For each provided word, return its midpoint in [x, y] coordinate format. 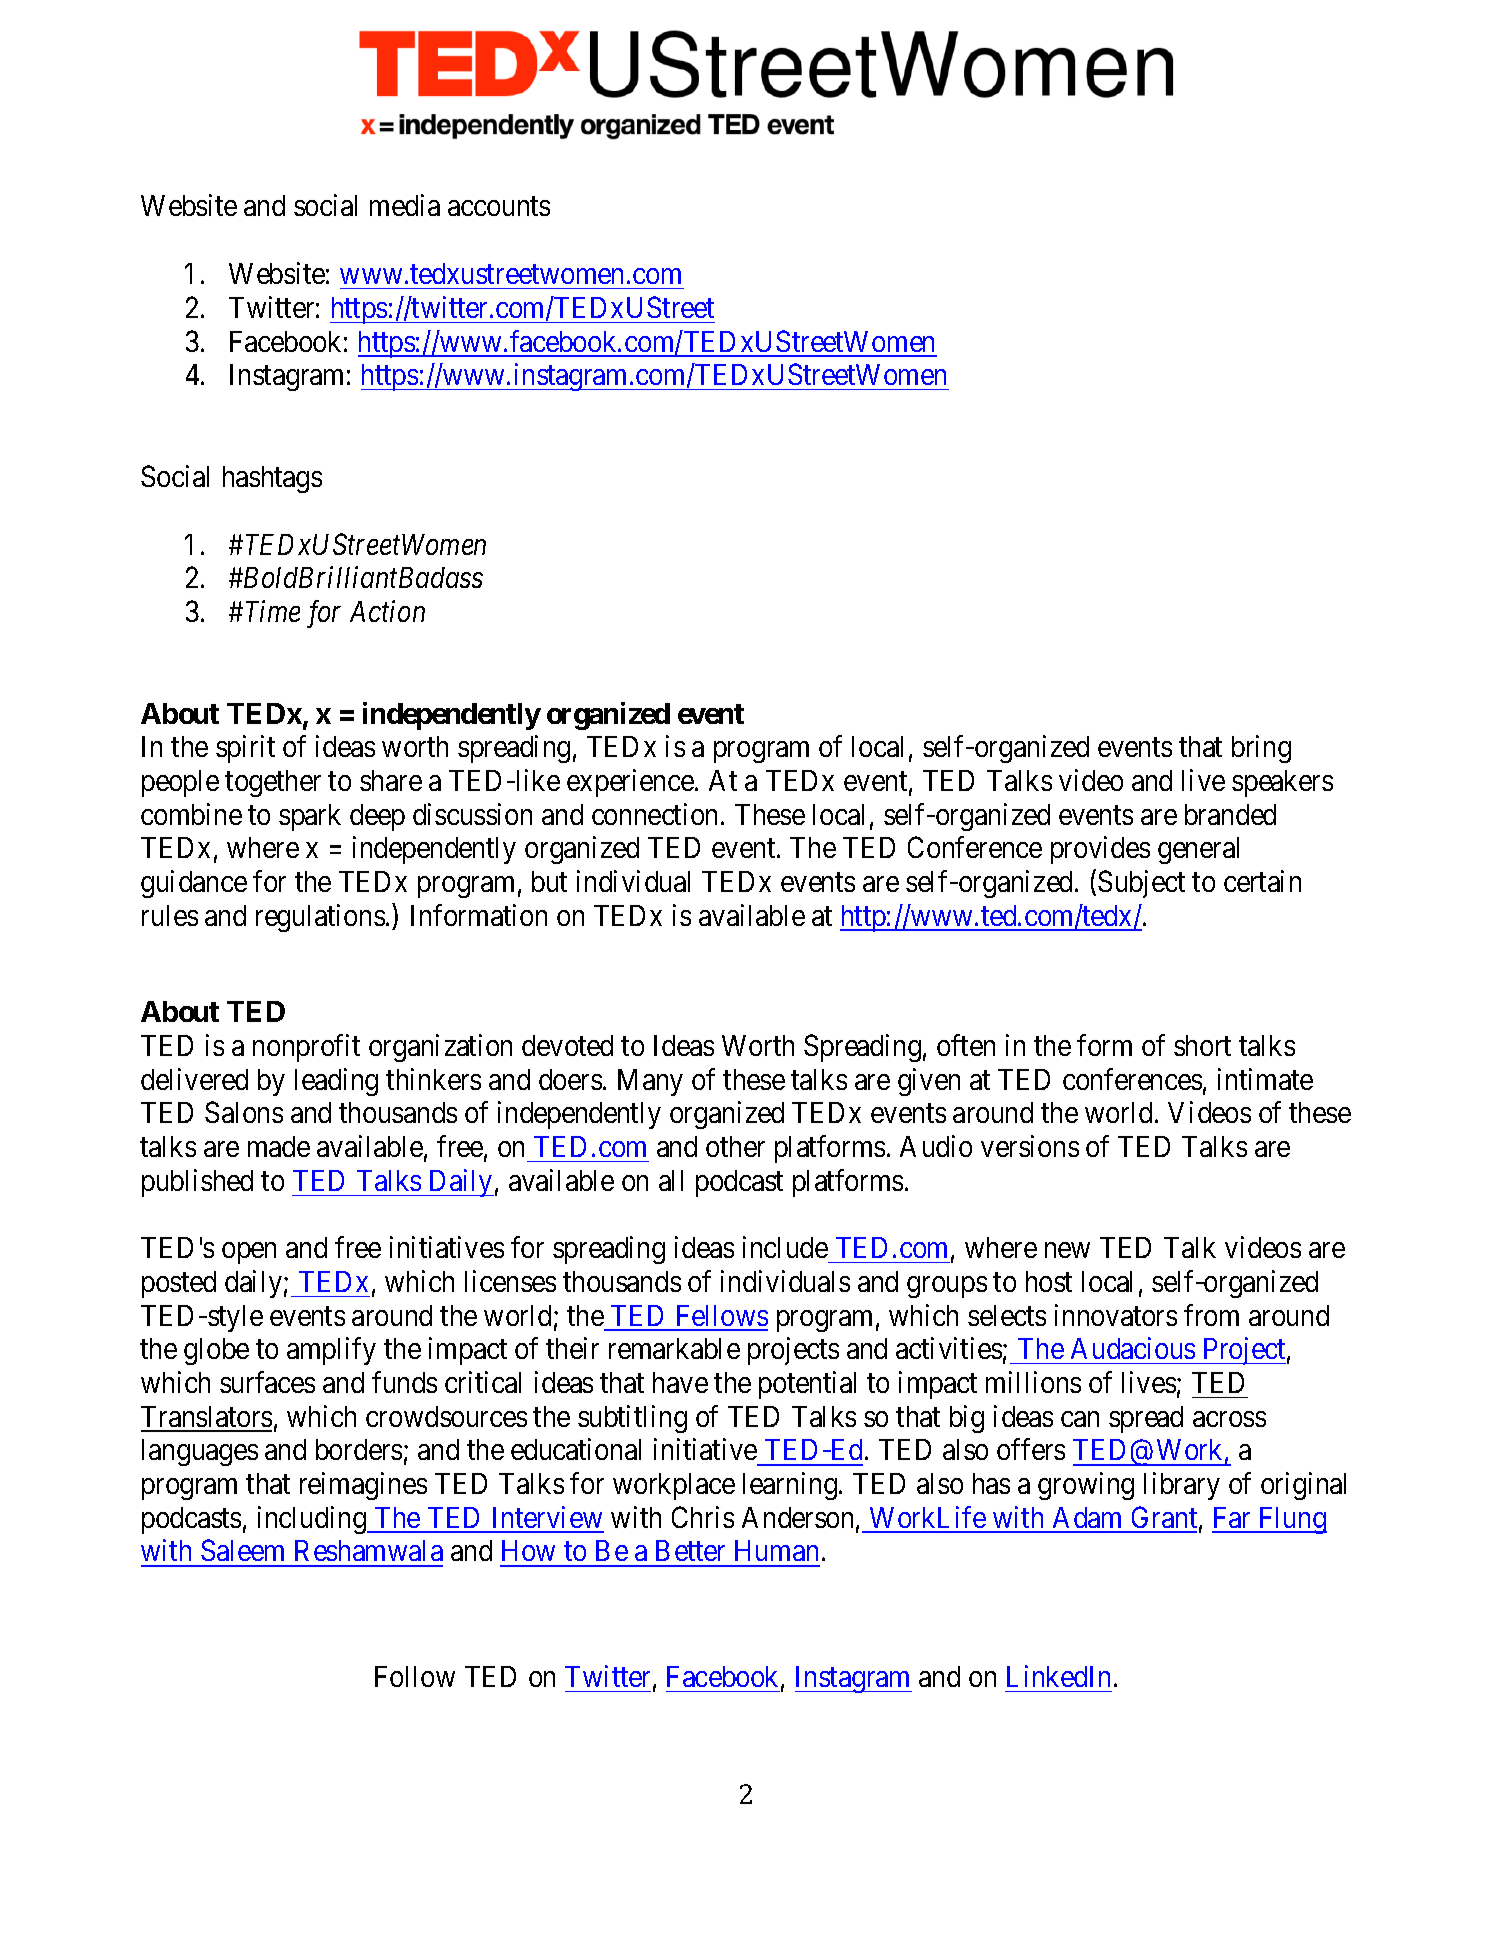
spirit [245, 749]
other [735, 1146]
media [405, 205]
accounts [499, 206]
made [279, 1146]
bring [1261, 749]
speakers [1282, 783]
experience [630, 783]
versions [1030, 1146]
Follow [415, 1676]
